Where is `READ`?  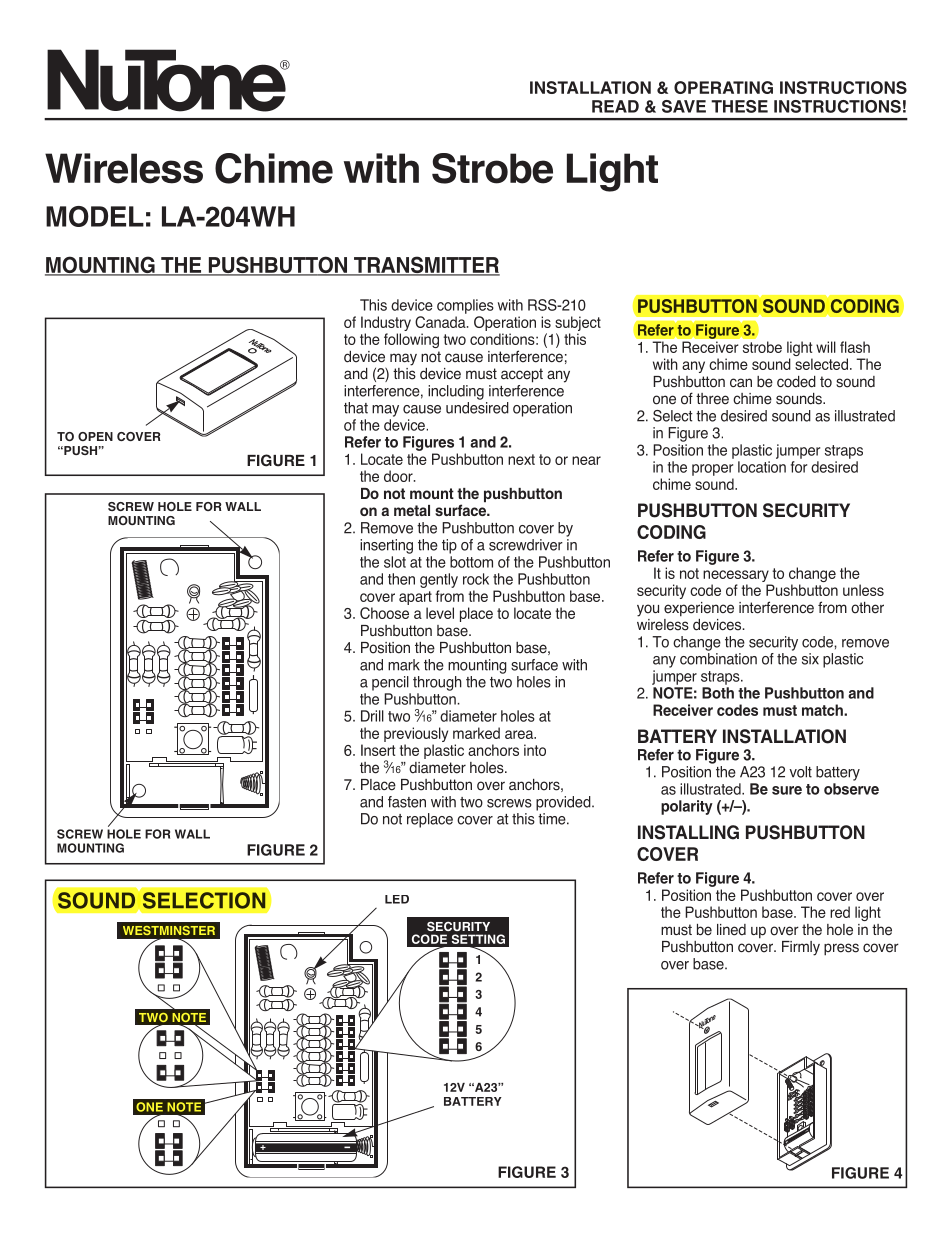 READ is located at coordinates (615, 106).
